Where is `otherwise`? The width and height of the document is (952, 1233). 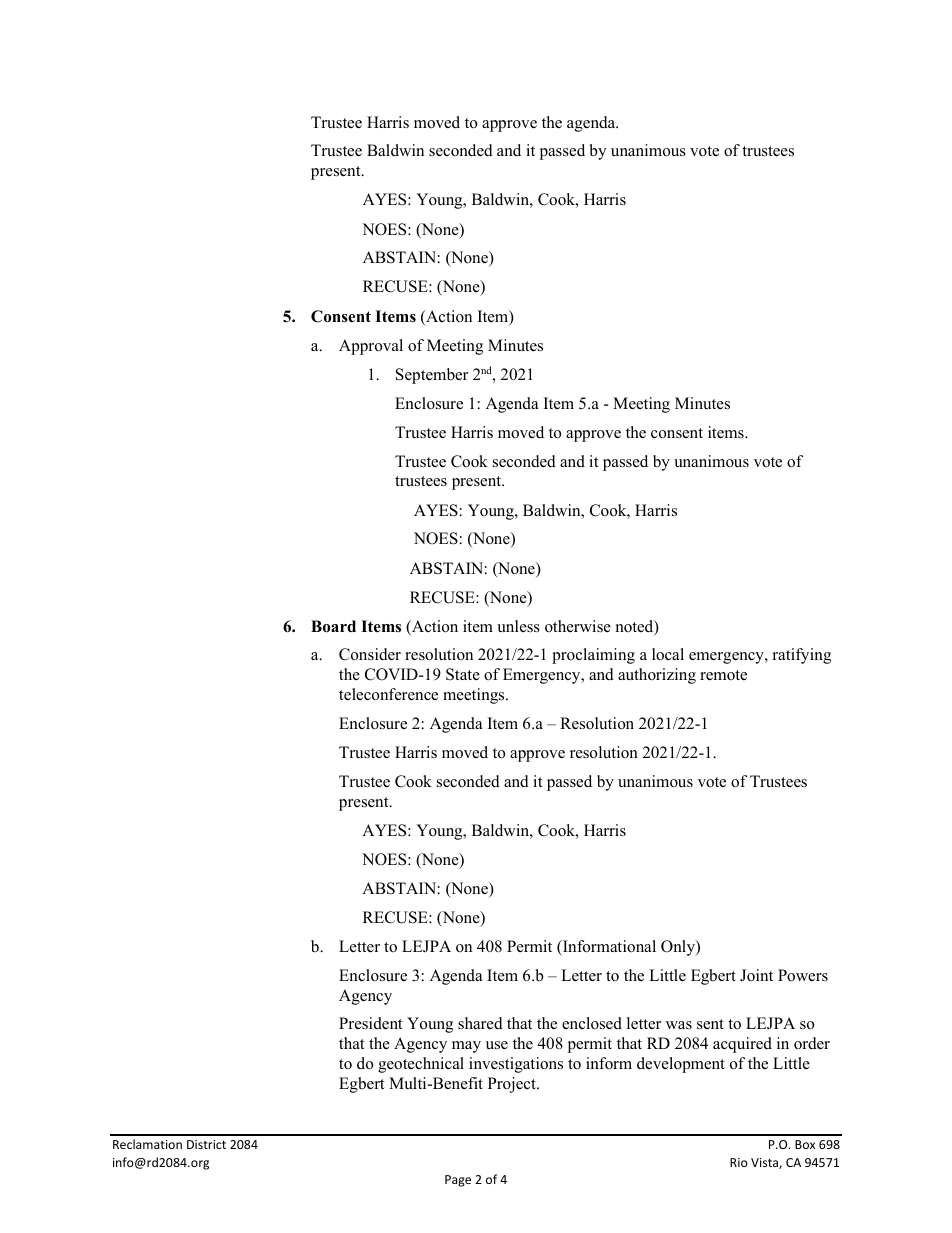
otherwise is located at coordinates (578, 626).
